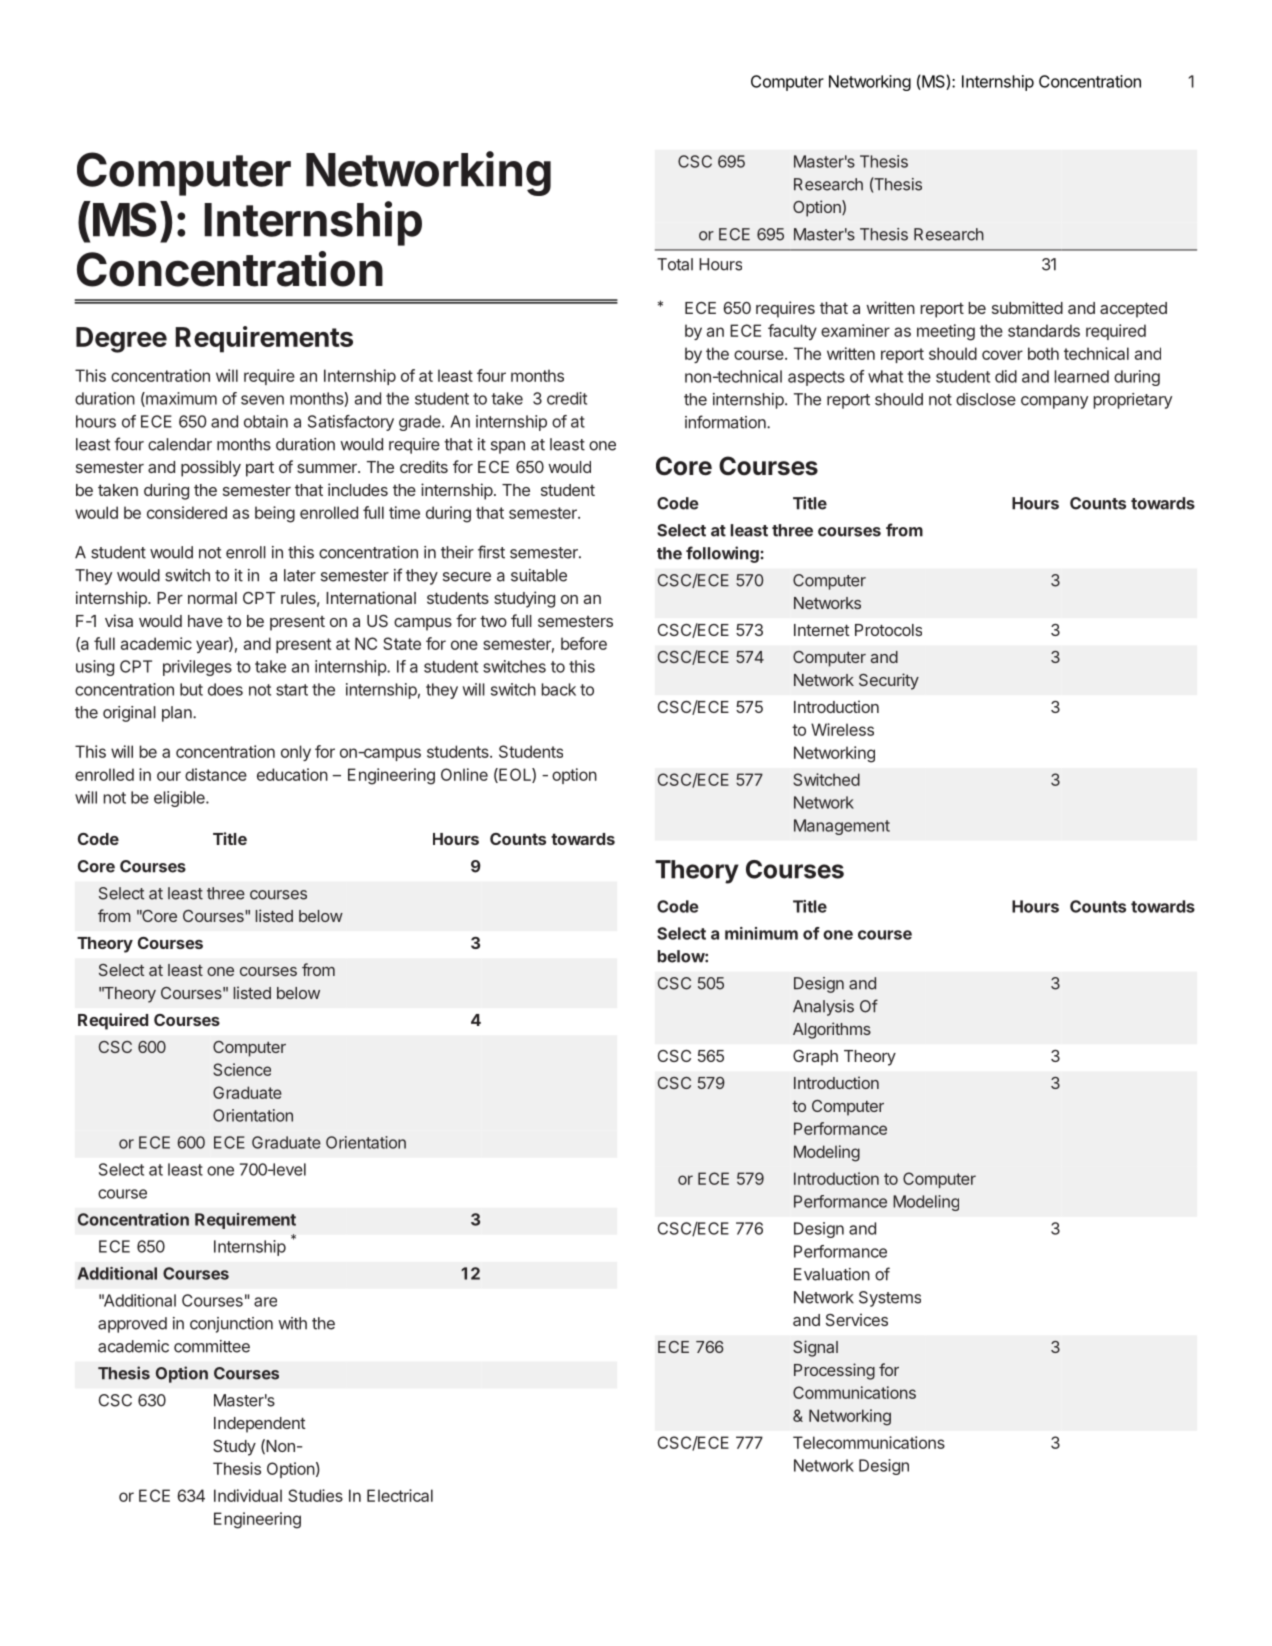 The width and height of the screenshot is (1272, 1646). Describe the element at coordinates (212, 598) in the screenshot. I see `normal` at that location.
